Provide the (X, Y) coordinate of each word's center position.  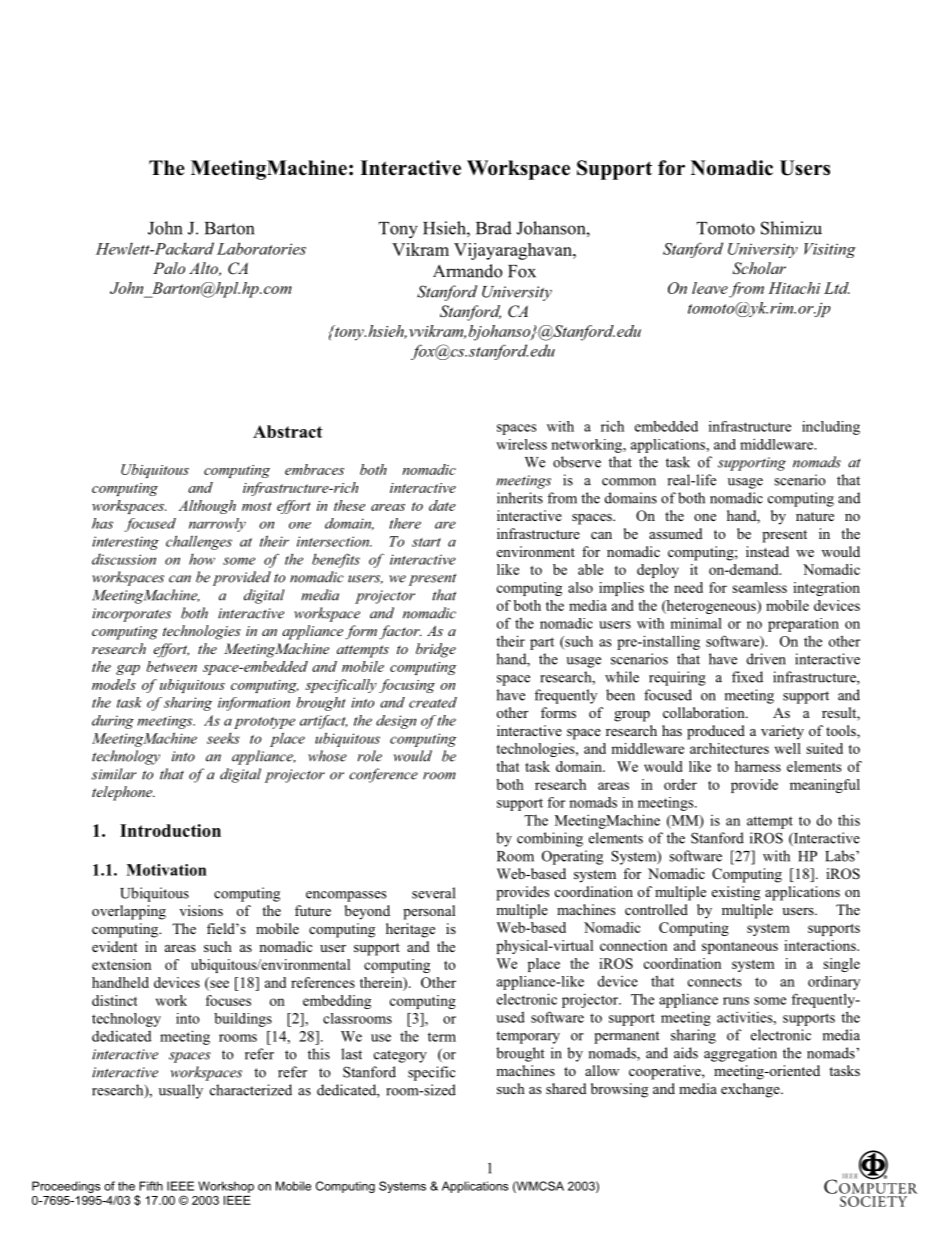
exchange (751, 1090)
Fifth (151, 1186)
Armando (467, 271)
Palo (169, 268)
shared (566, 1088)
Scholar (759, 268)
